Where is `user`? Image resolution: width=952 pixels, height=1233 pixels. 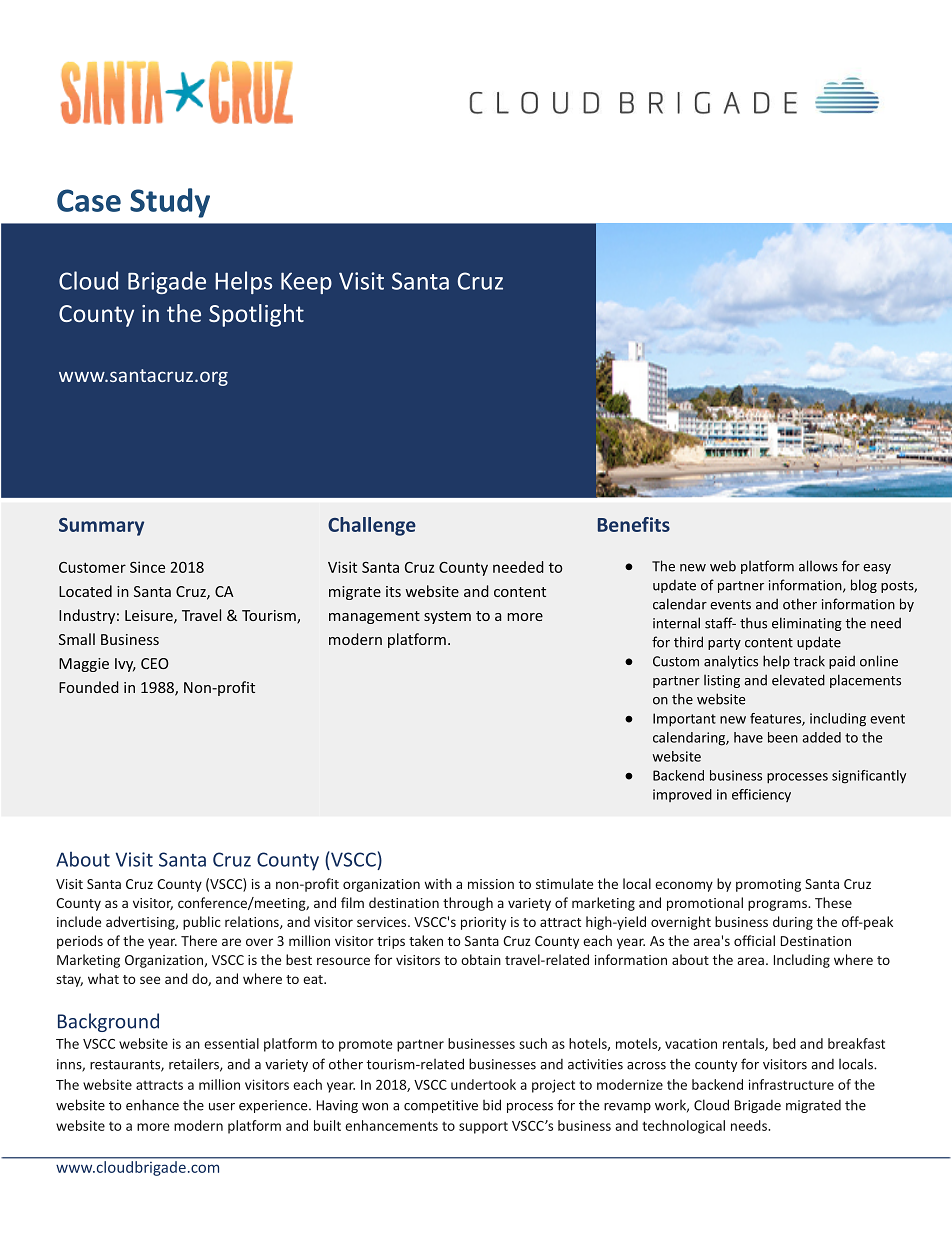
user is located at coordinates (222, 1107).
